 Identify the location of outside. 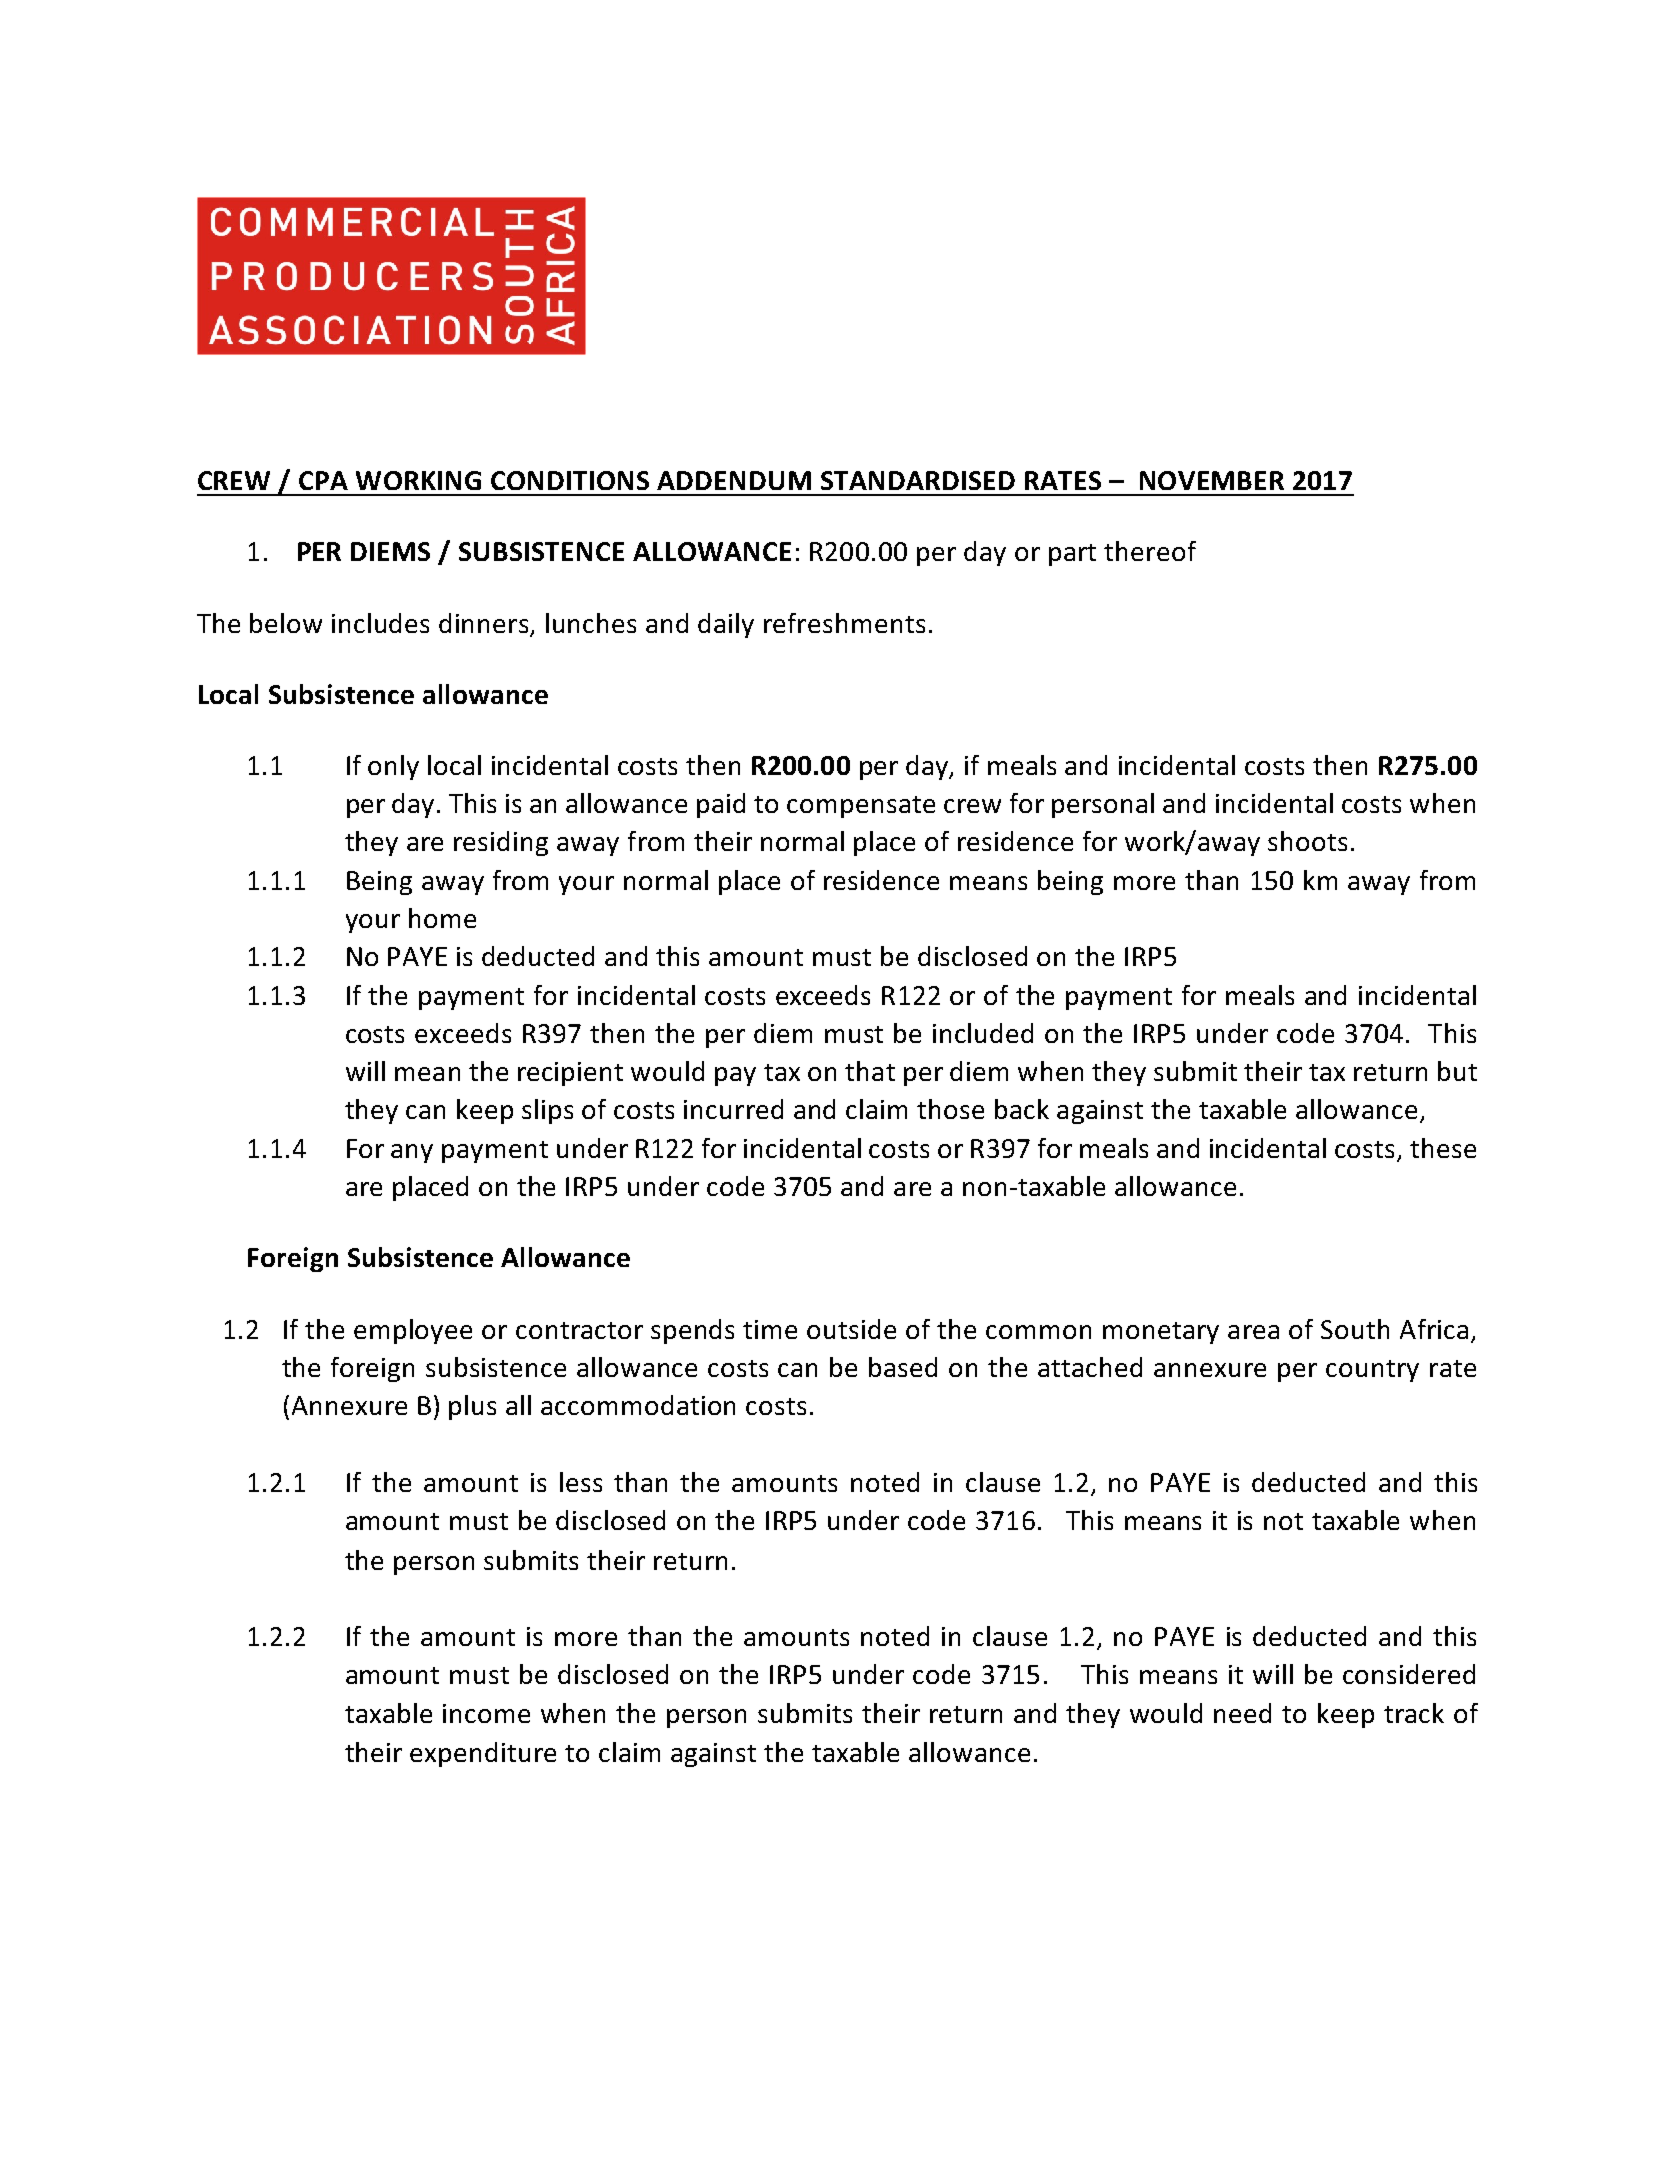
(851, 1329).
